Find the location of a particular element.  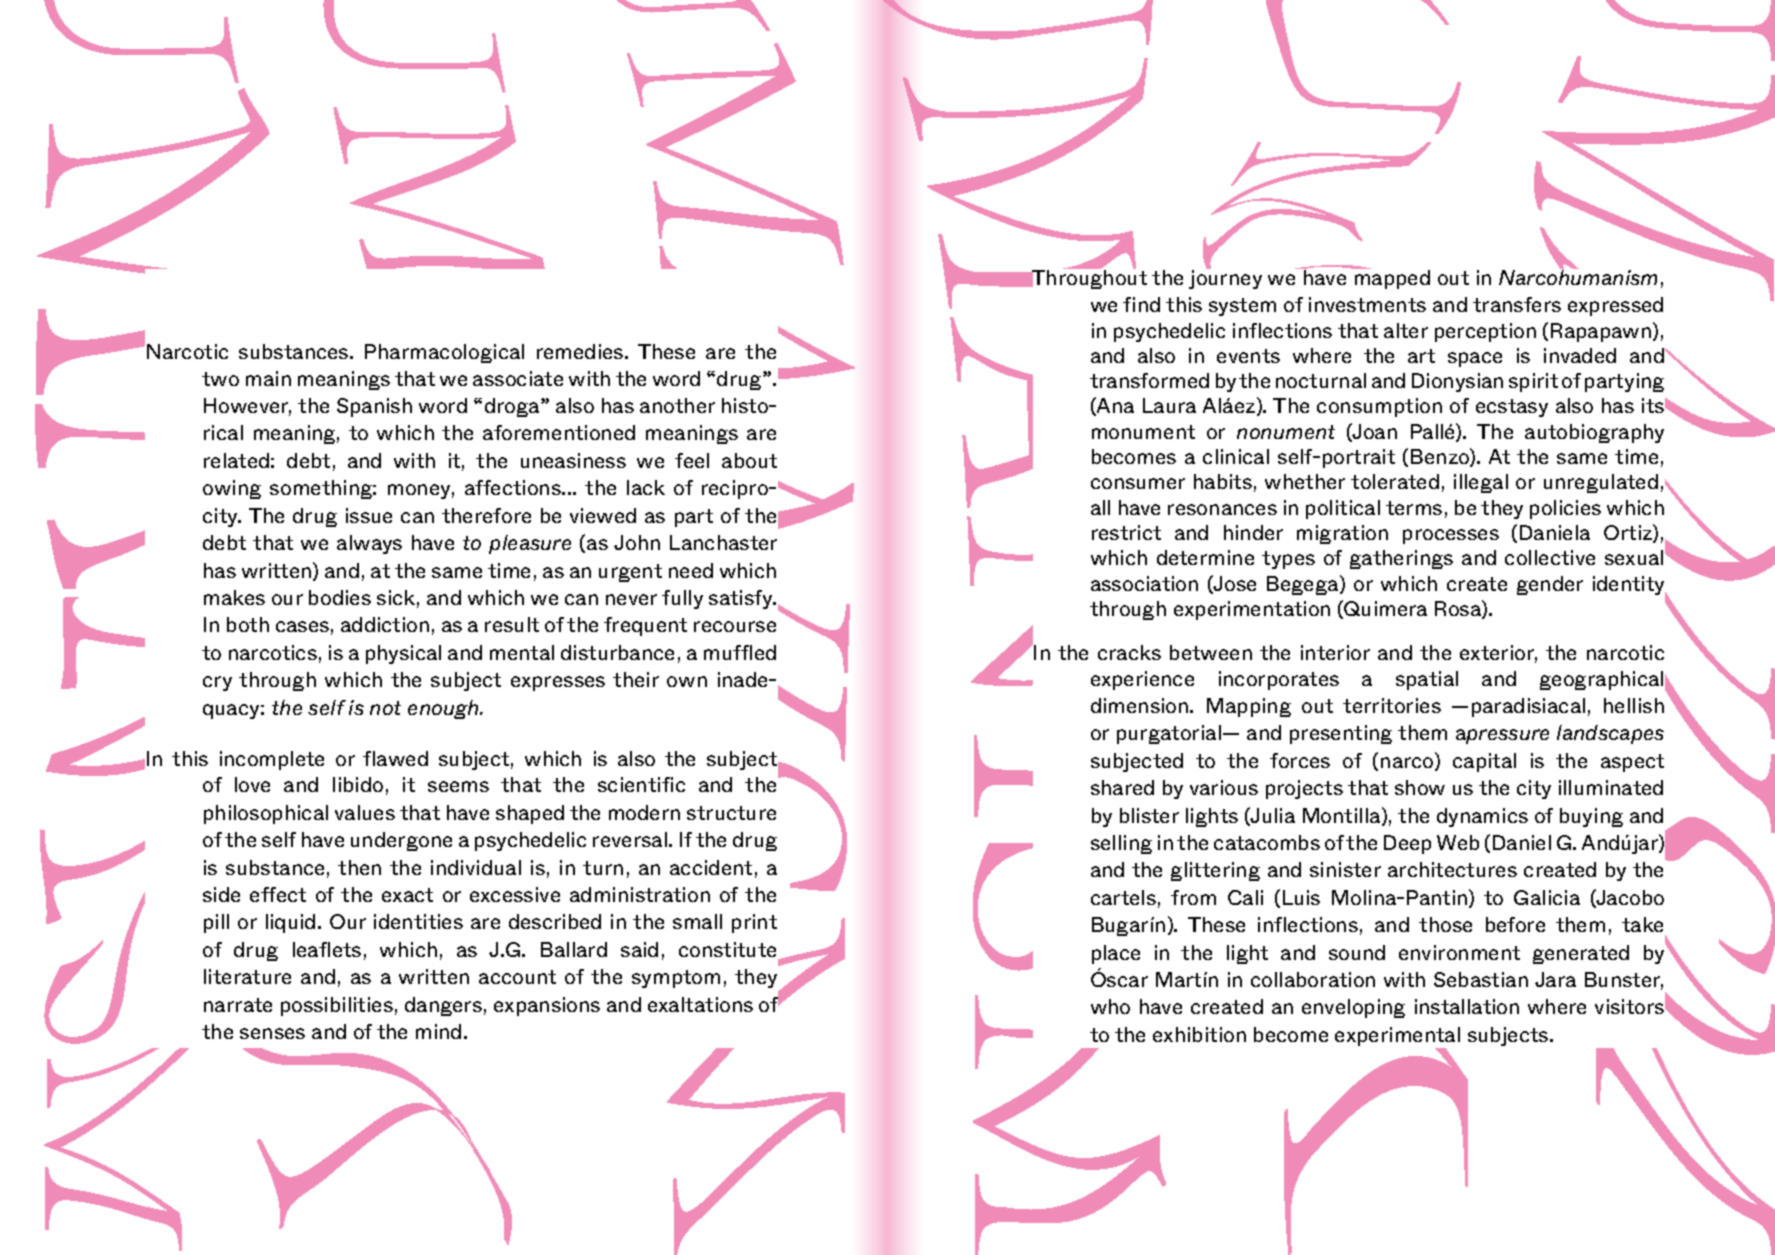

transfers is located at coordinates (1517, 304).
